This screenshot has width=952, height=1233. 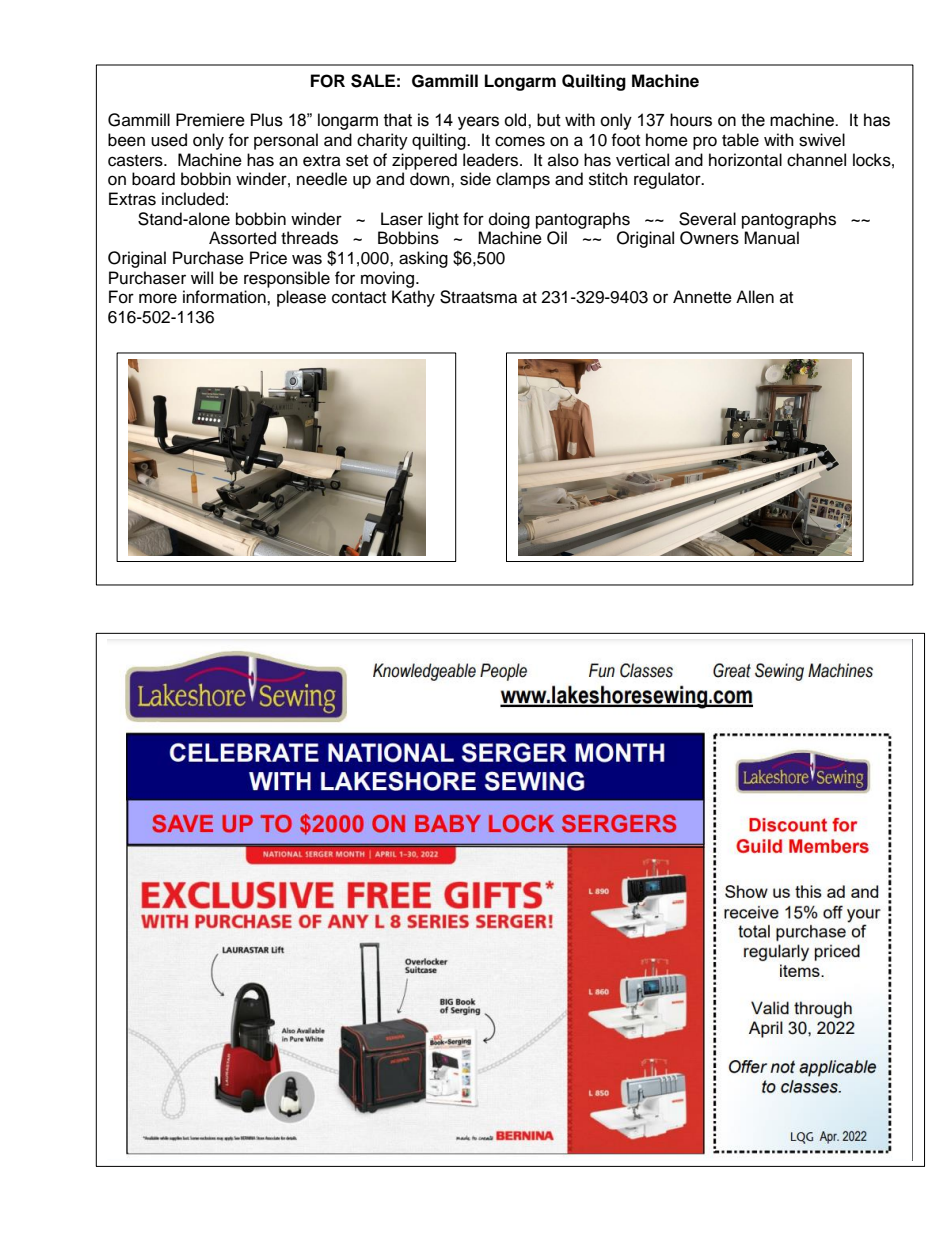 I want to click on light, so click(x=443, y=220).
